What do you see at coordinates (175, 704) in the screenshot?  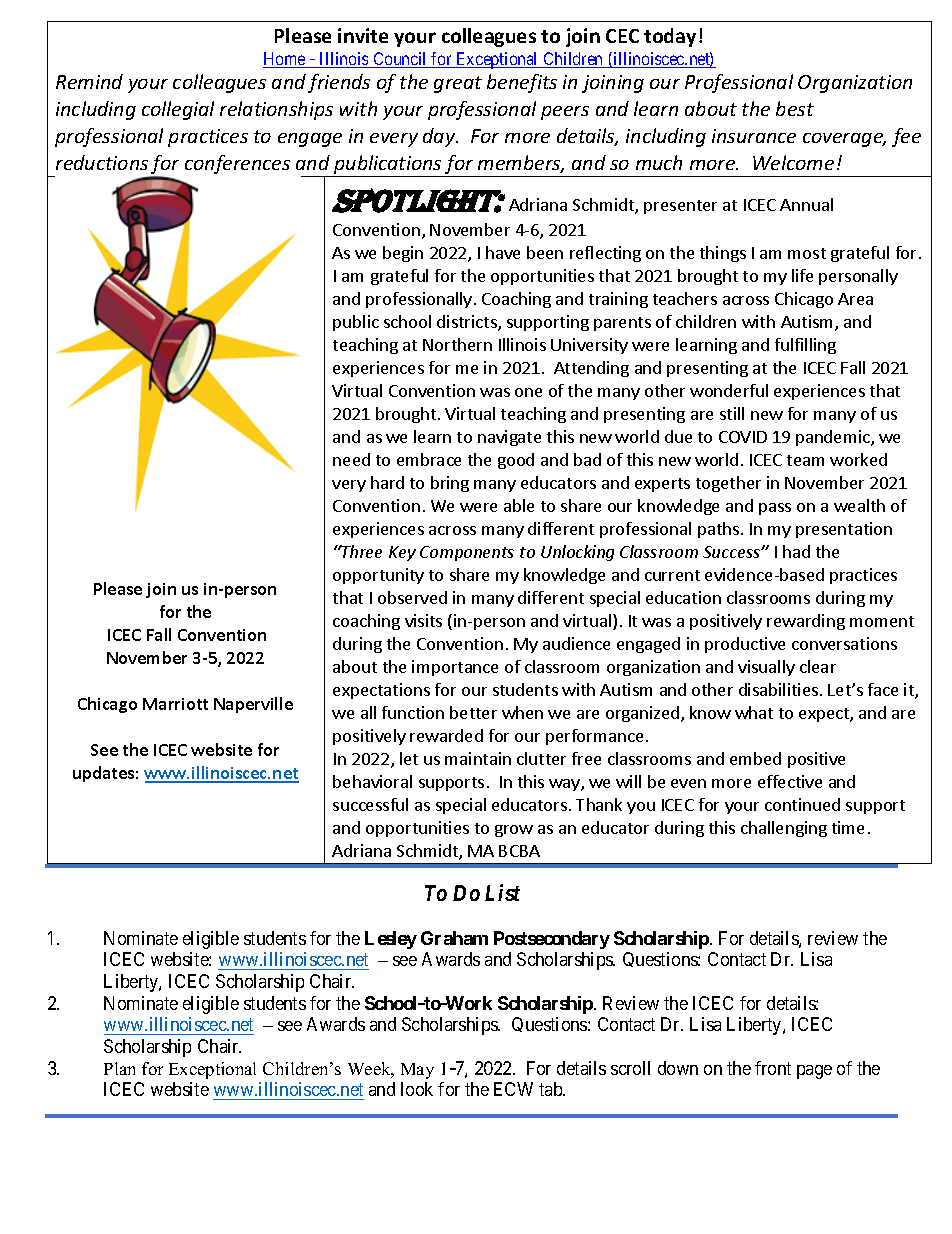 I see `Marriott` at bounding box center [175, 704].
